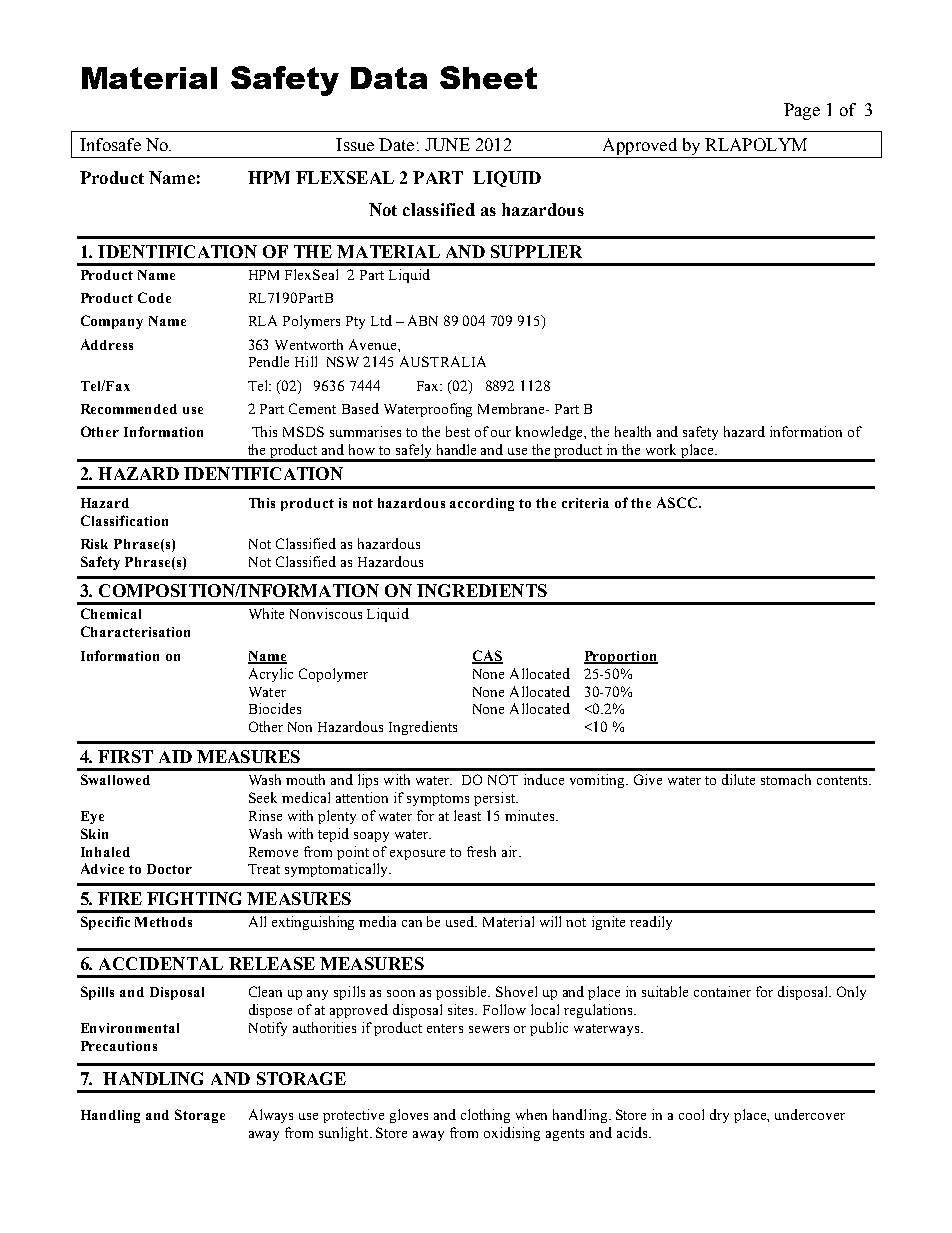 The height and width of the page is (1233, 952). I want to click on Recommended, so click(129, 409).
